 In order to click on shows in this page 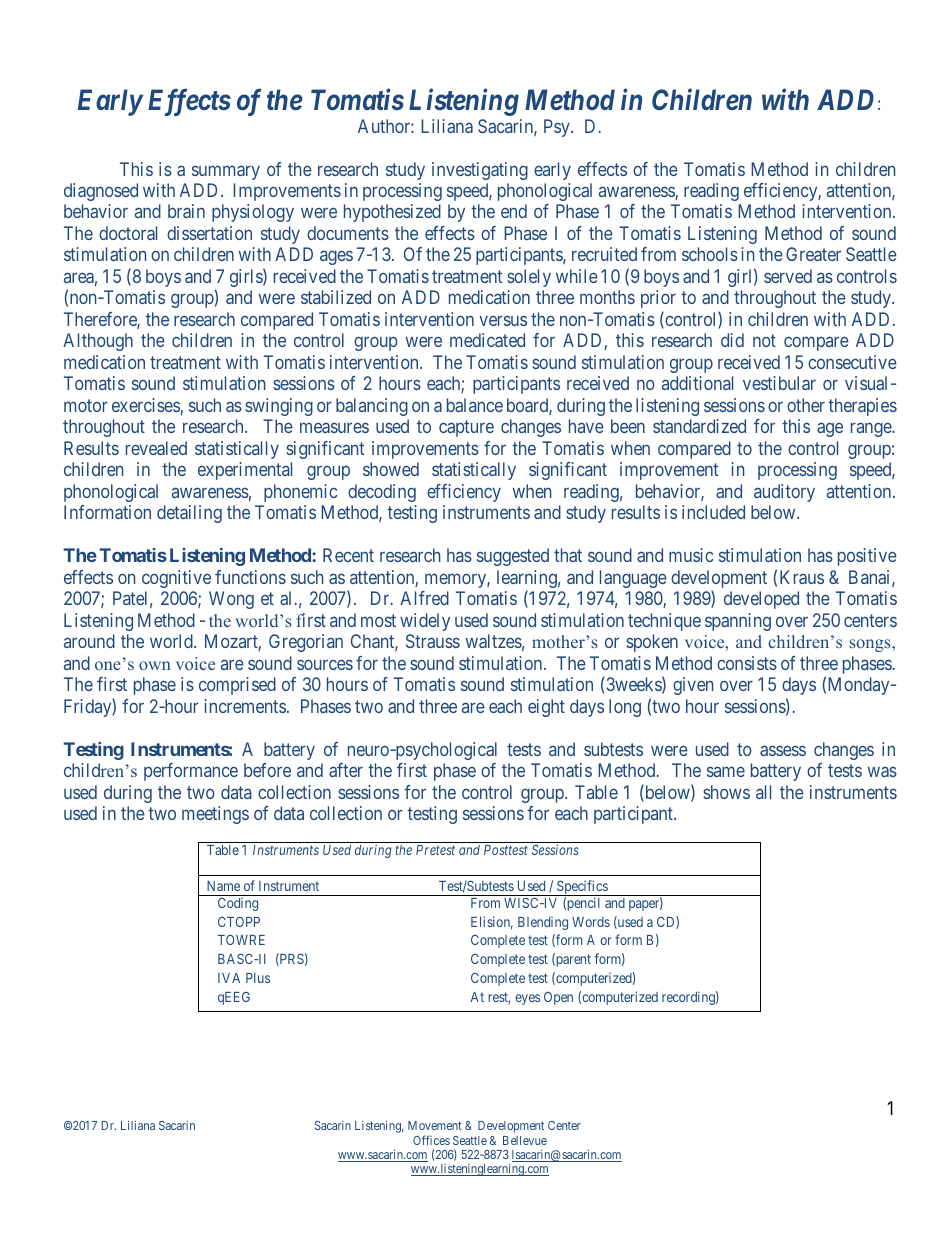, I will do `click(726, 792)`.
